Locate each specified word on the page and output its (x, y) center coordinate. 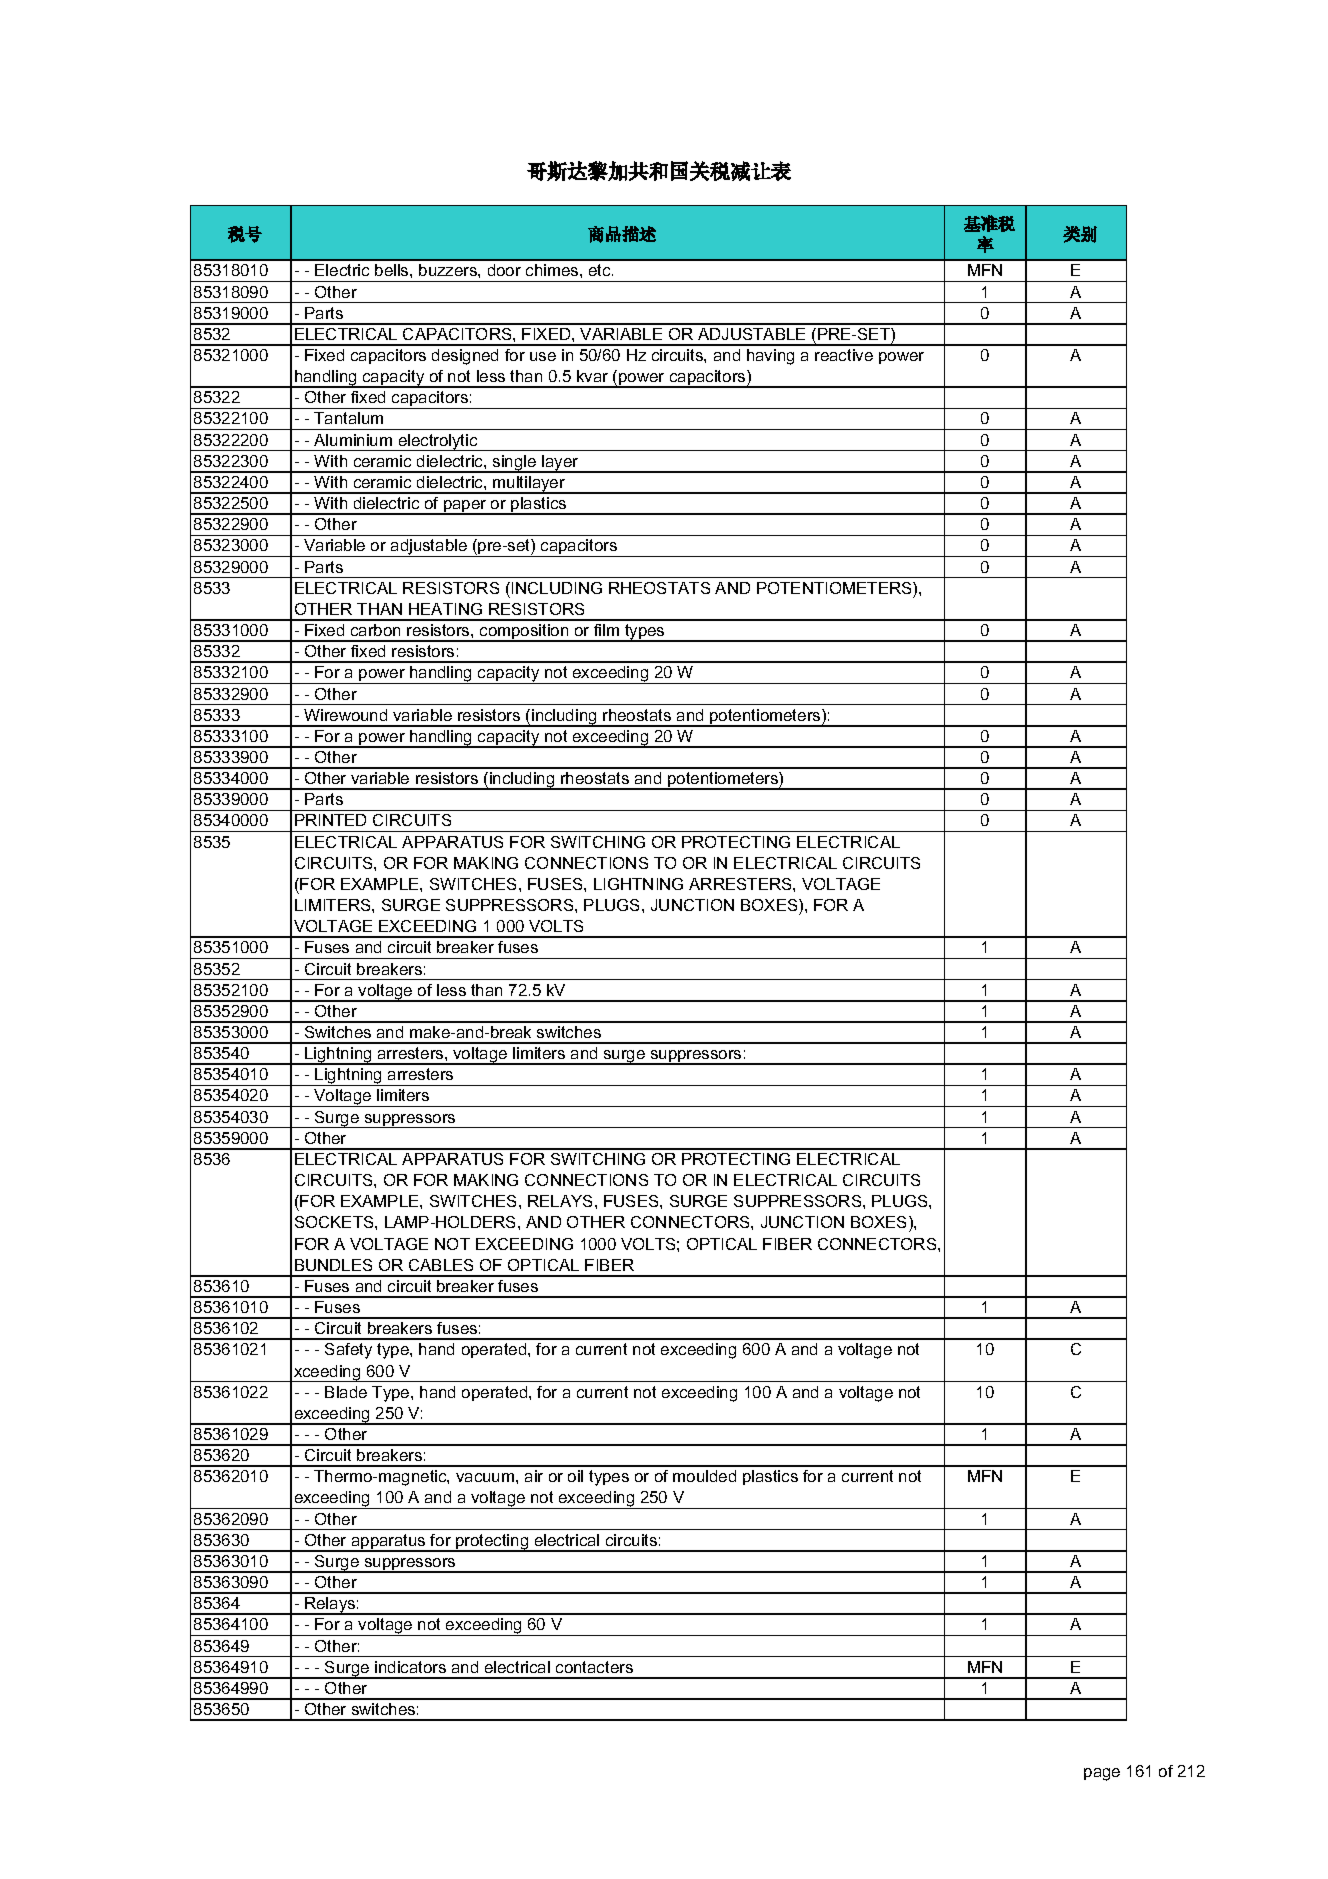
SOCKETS (335, 1222)
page (1102, 1774)
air (534, 1476)
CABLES (441, 1265)
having (770, 357)
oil (575, 1476)
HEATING (445, 609)
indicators (410, 1667)
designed (465, 357)
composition (524, 633)
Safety (348, 1351)
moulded (704, 1476)
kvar (592, 376)
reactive (844, 355)
